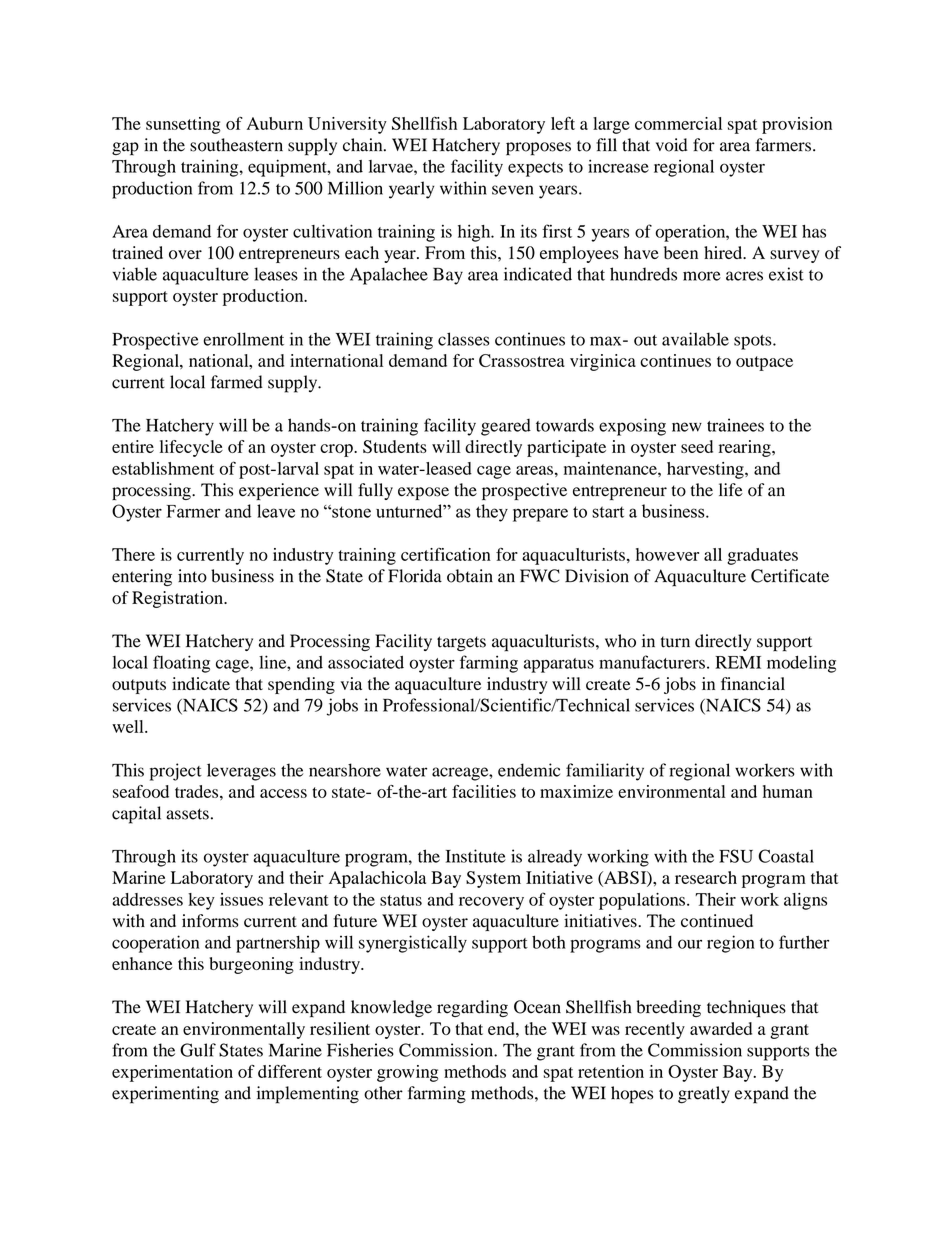 The width and height of the page is (952, 1233). What do you see at coordinates (746, 448) in the page?
I see `rearing` at bounding box center [746, 448].
